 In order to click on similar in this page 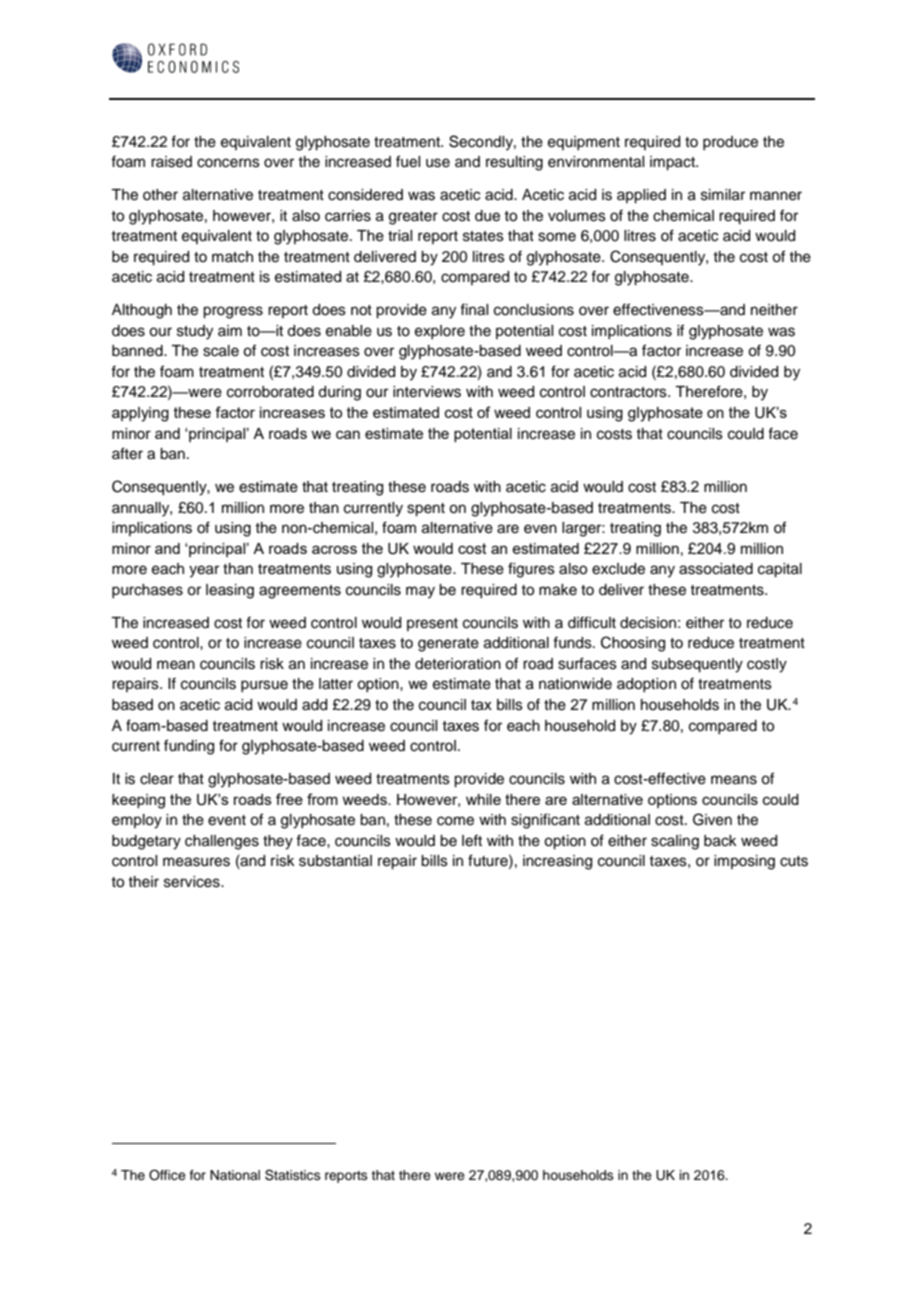, I will do `click(723, 195)`.
